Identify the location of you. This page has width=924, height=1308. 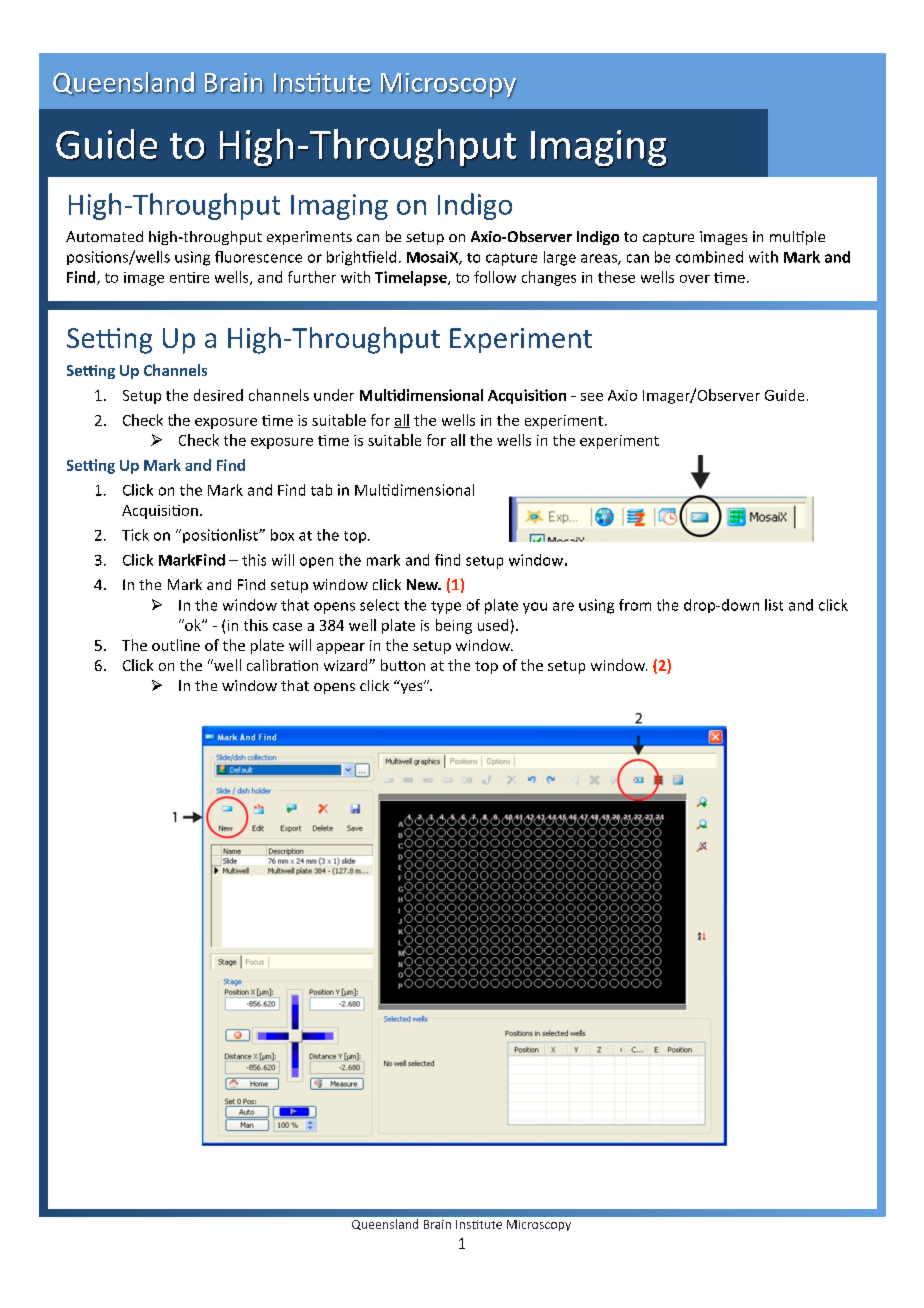
(535, 608).
